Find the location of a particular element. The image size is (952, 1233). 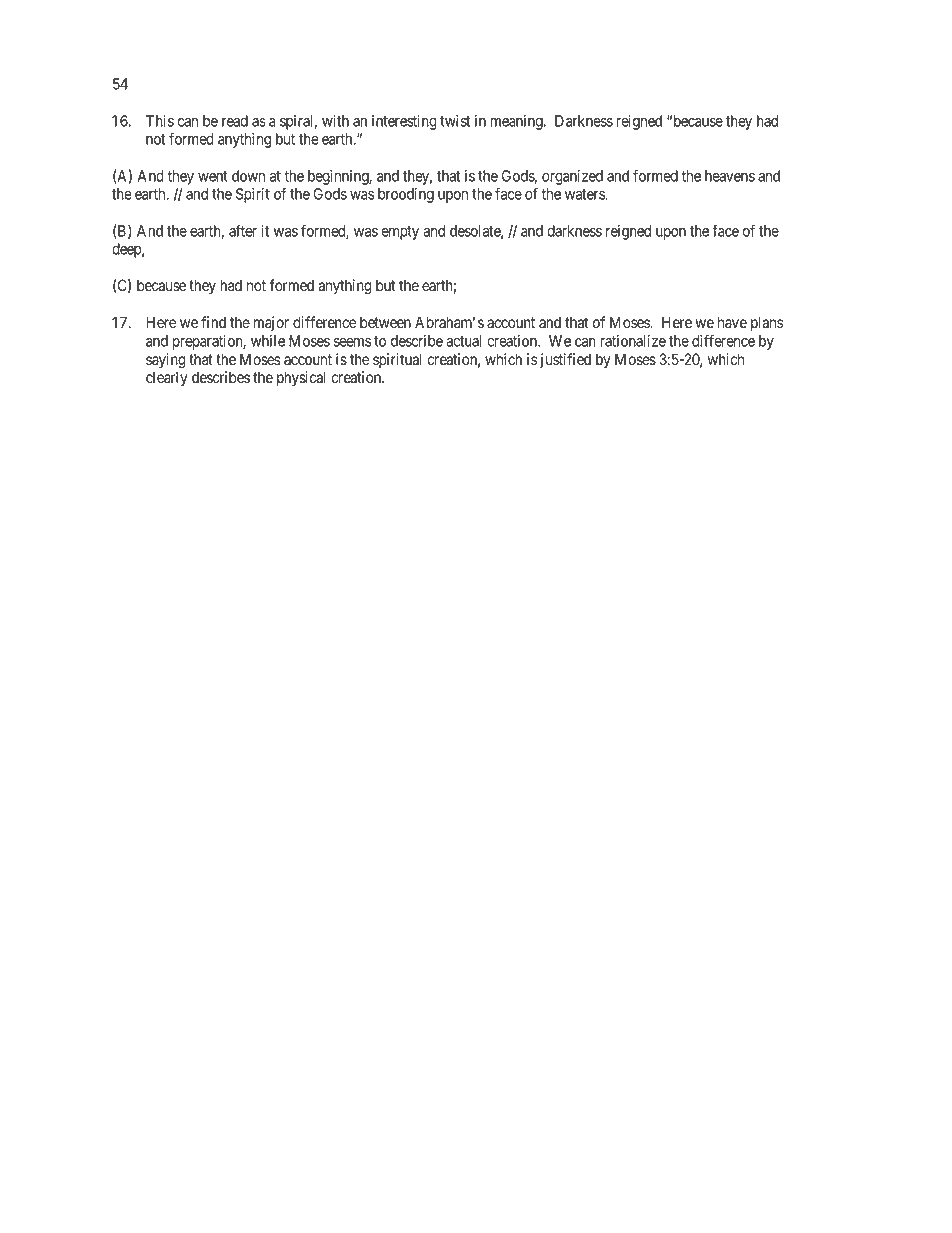

clearly is located at coordinates (166, 379).
